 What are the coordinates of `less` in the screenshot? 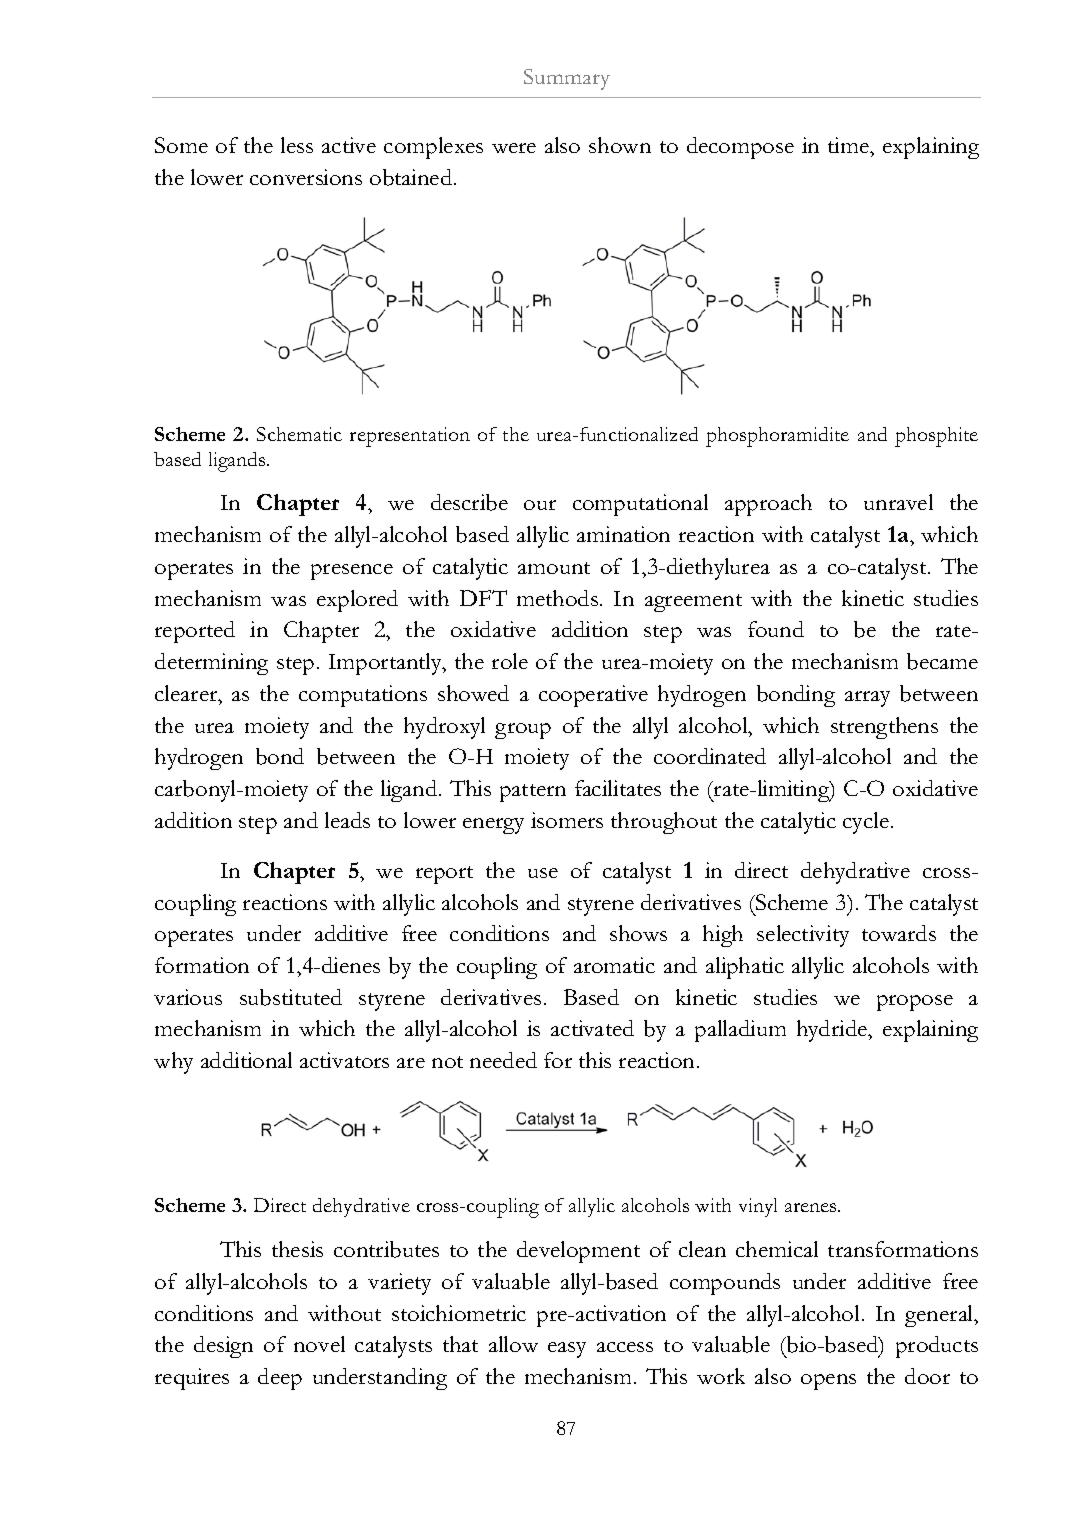 It's located at (297, 145).
